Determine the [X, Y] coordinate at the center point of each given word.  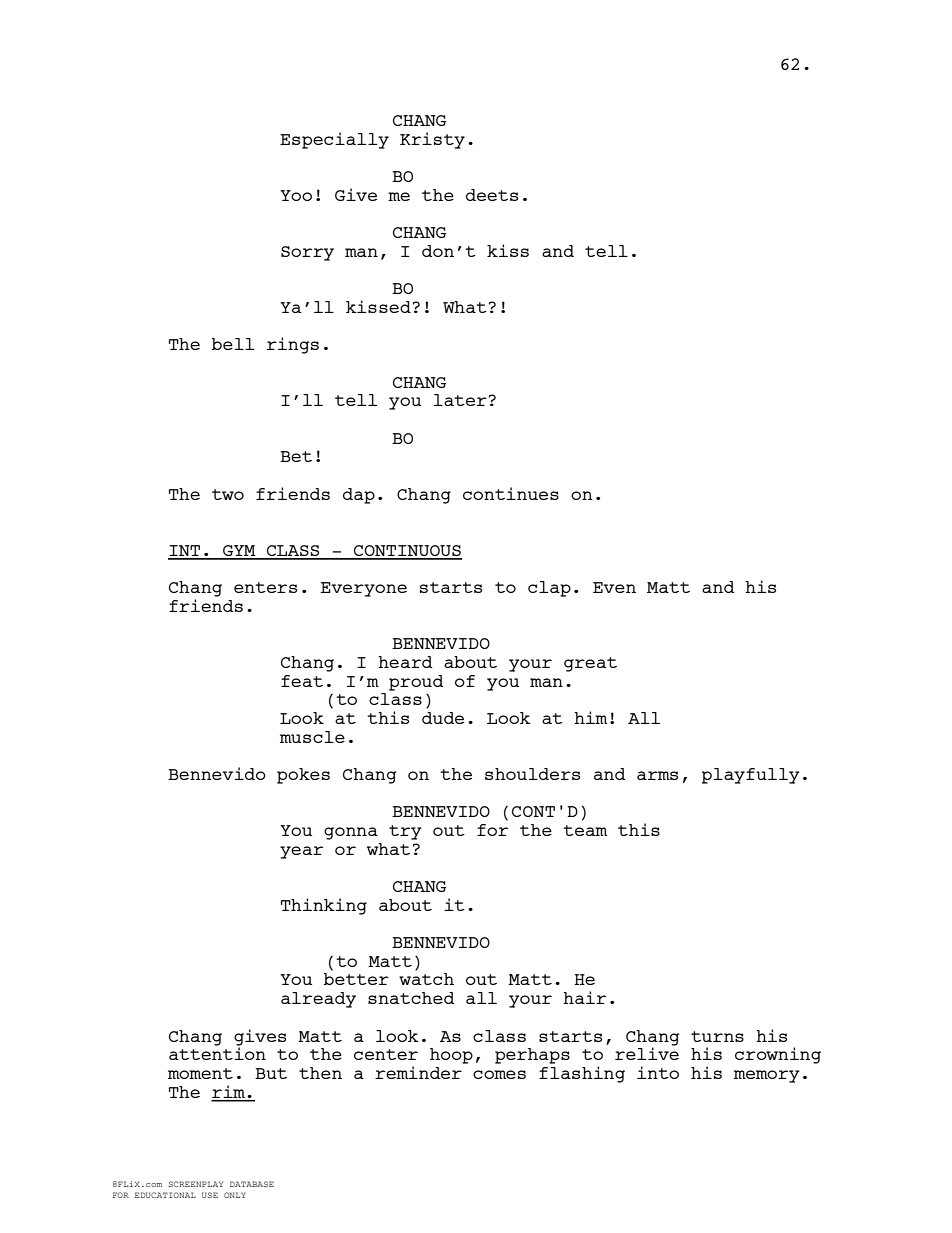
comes [499, 1074]
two [228, 494]
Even [614, 587]
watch [426, 979]
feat [302, 681]
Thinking [324, 906]
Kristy [432, 140]
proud [416, 683]
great [590, 664]
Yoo [296, 195]
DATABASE [252, 1184]
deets [492, 195]
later [460, 400]
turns [717, 1036]
